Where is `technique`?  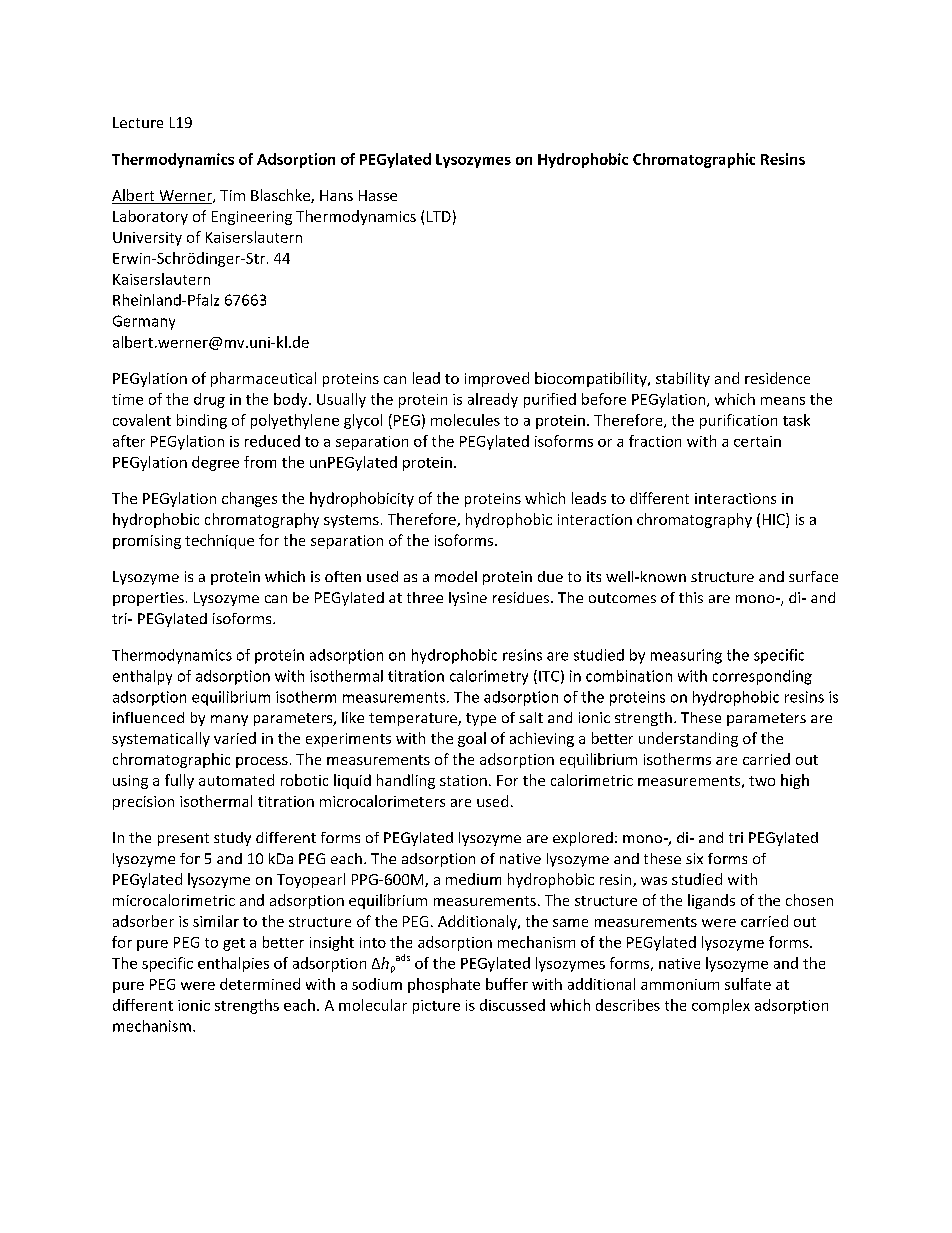 technique is located at coordinates (219, 541).
